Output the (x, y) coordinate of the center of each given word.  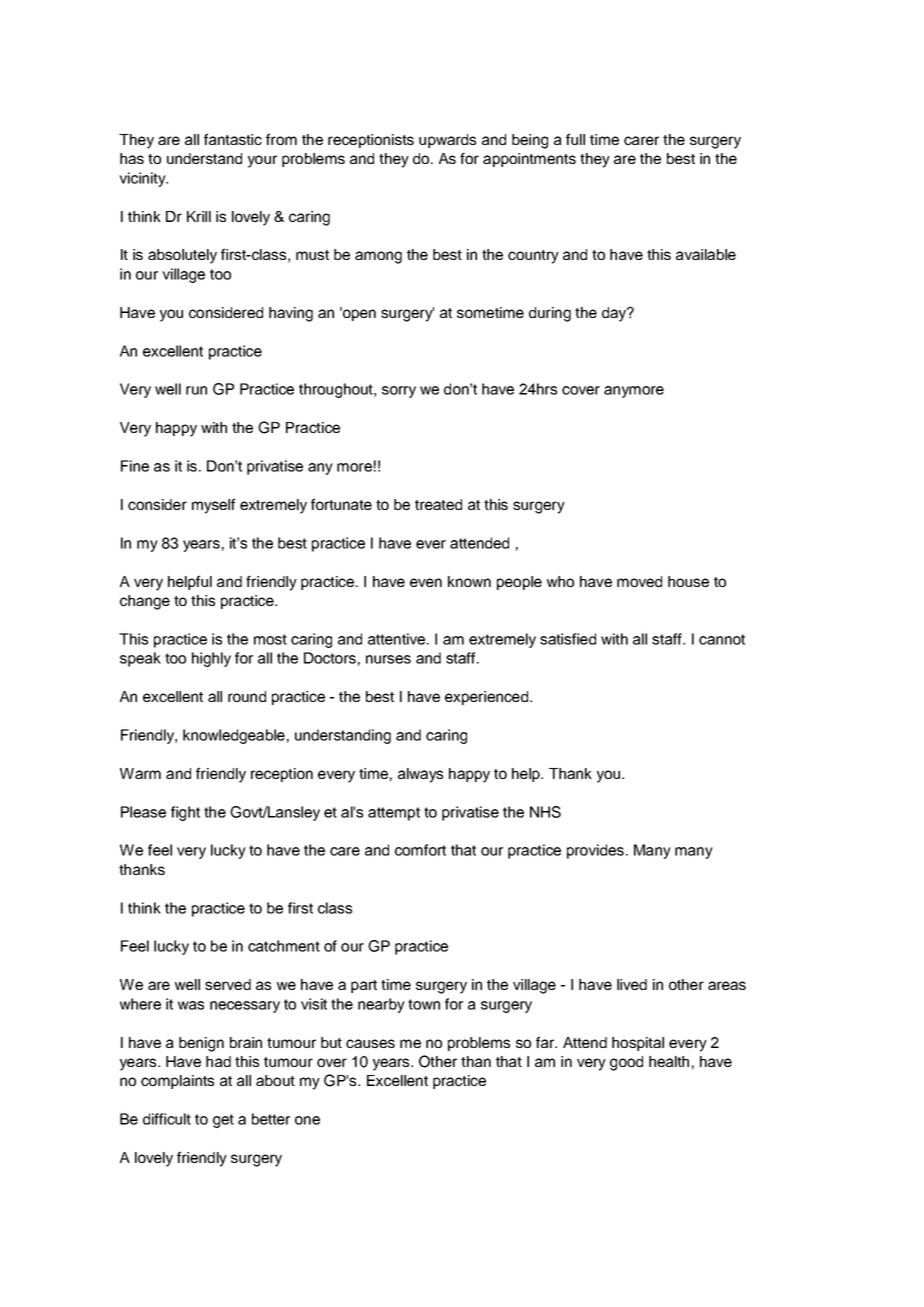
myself (213, 506)
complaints (177, 1082)
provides (595, 851)
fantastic (233, 139)
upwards (447, 141)
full (575, 139)
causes (370, 1043)
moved (639, 581)
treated (438, 504)
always (420, 775)
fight (185, 813)
